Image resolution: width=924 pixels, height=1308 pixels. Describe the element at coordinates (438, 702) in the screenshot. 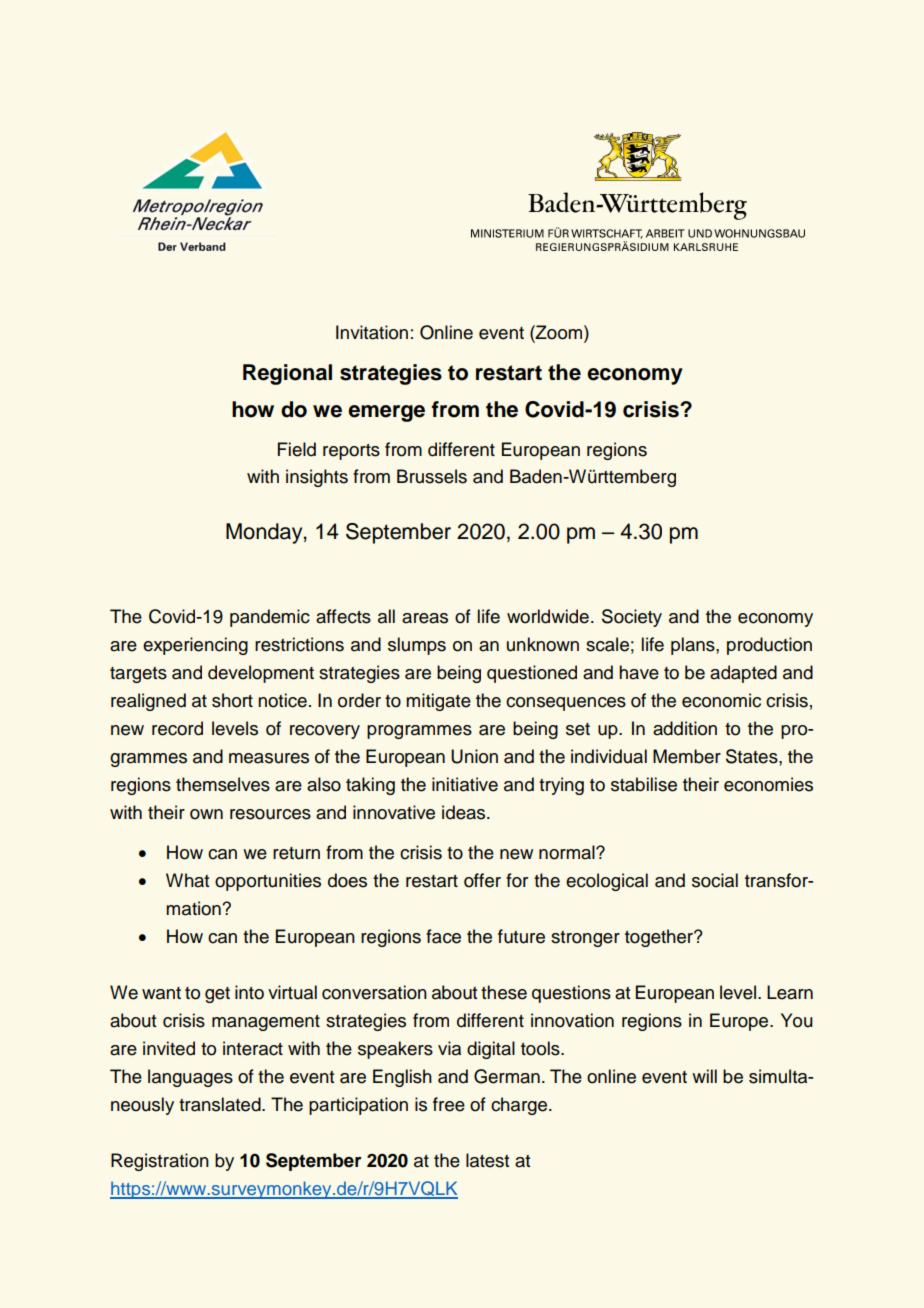

I see `mitigate` at that location.
